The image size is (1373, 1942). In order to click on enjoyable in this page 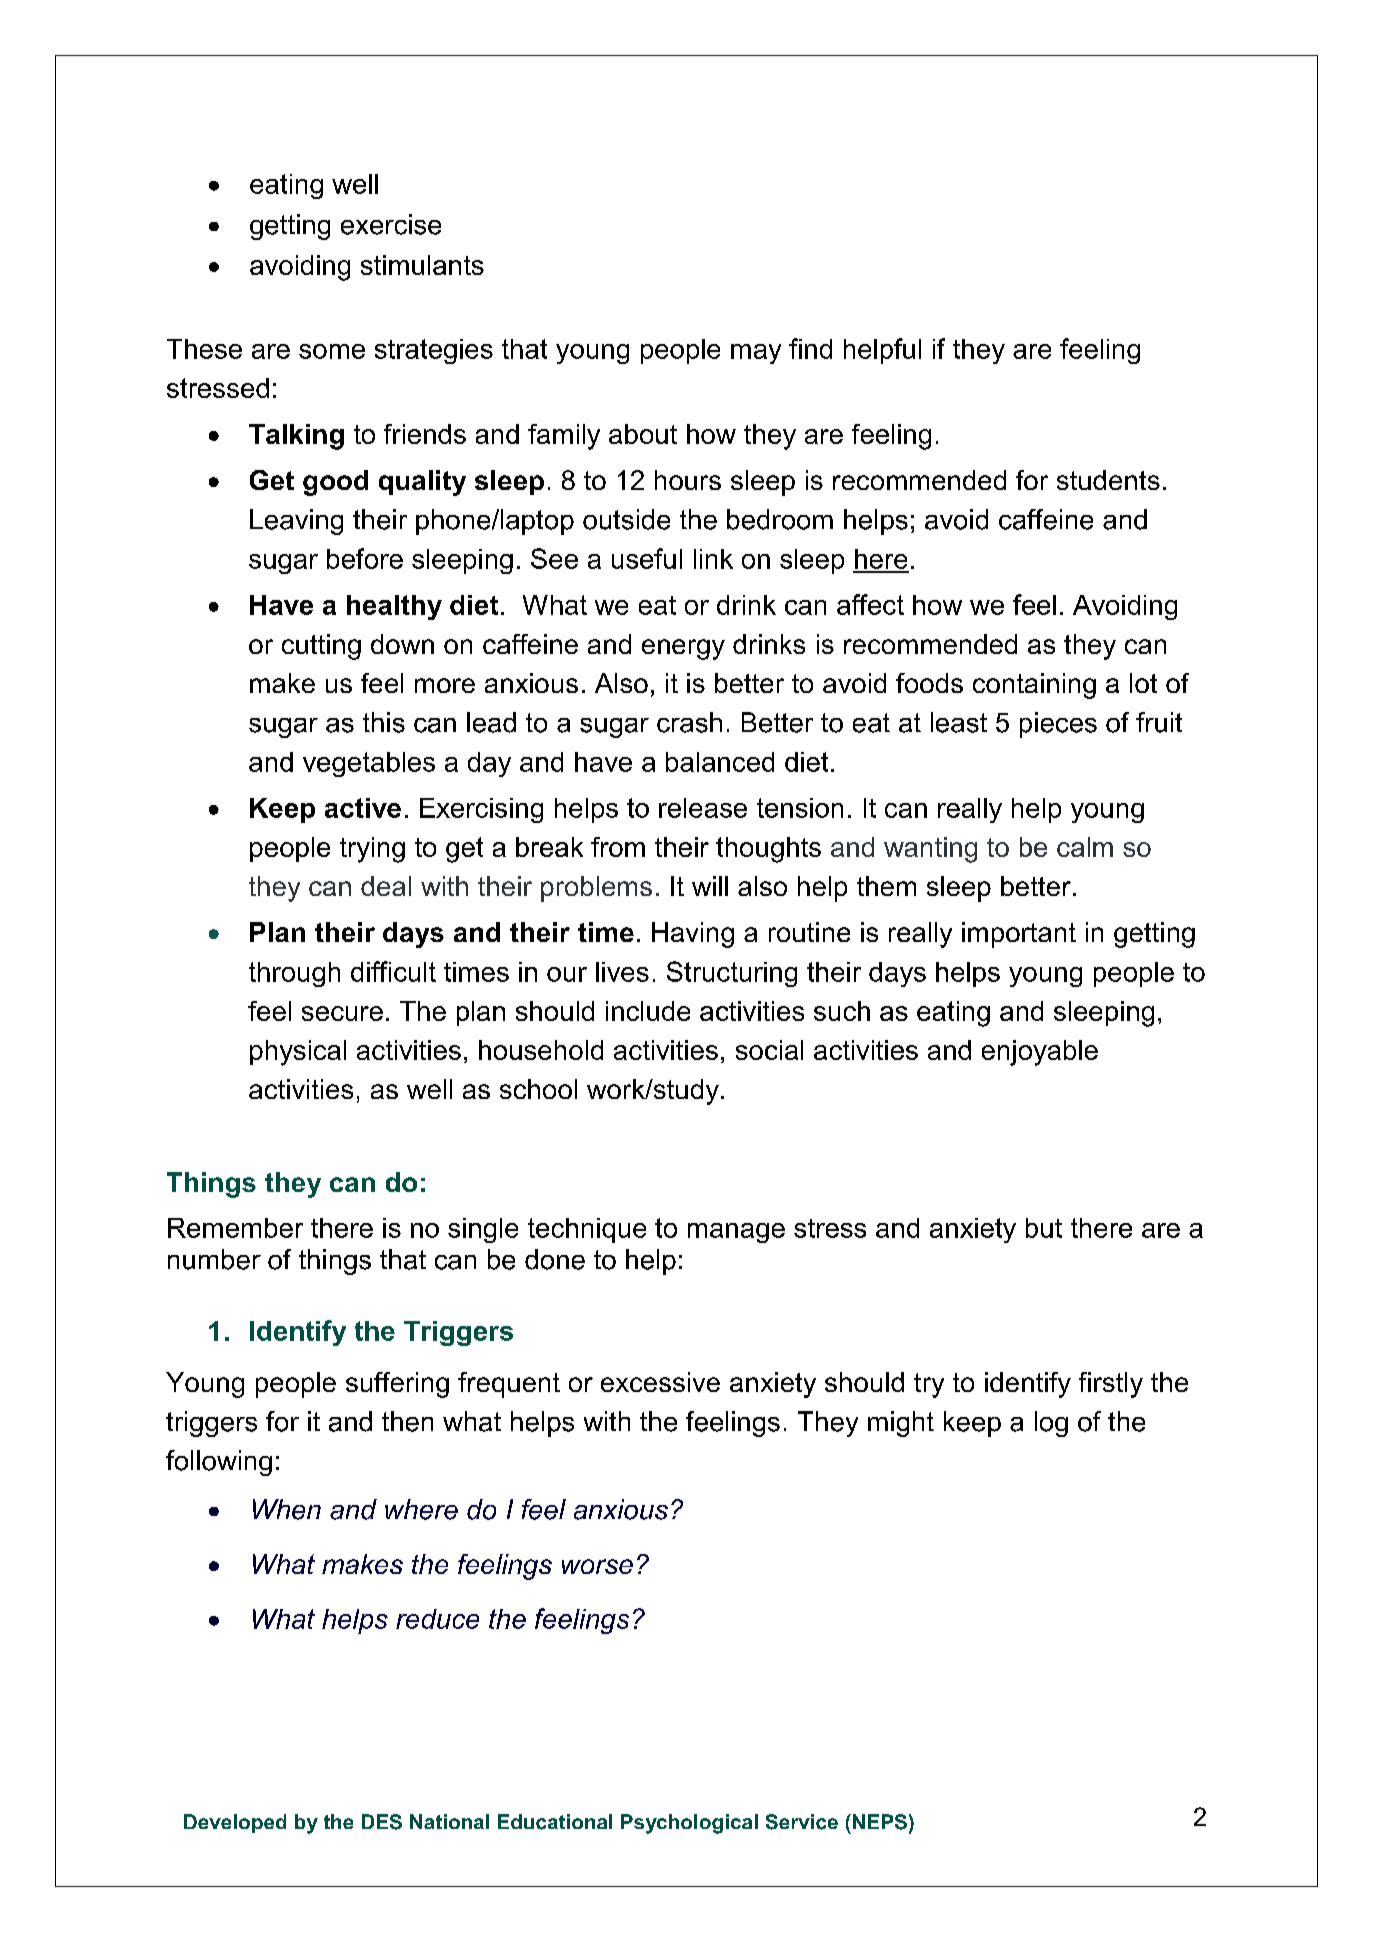, I will do `click(1040, 1053)`.
